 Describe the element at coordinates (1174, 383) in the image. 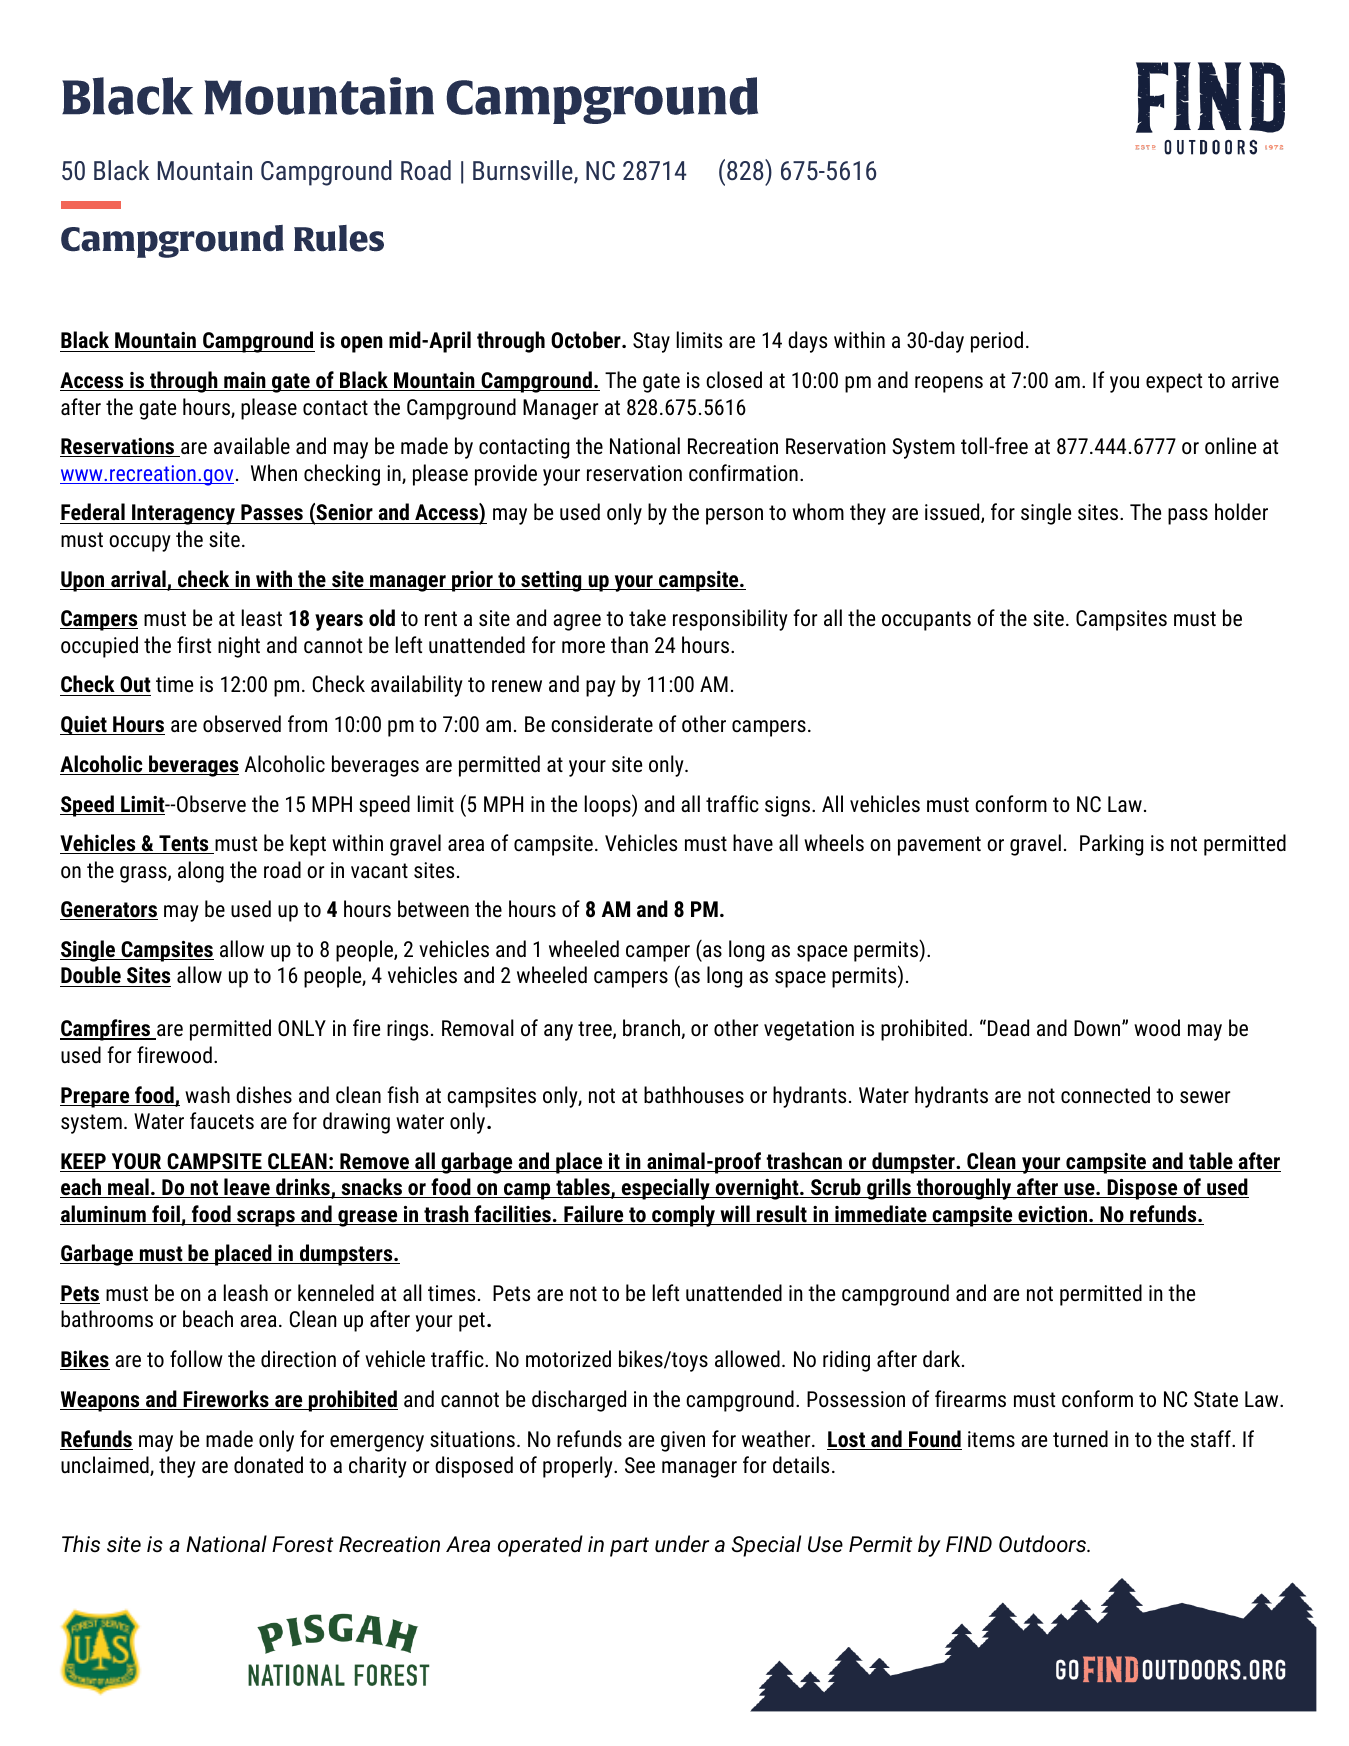

I see `expect` at that location.
